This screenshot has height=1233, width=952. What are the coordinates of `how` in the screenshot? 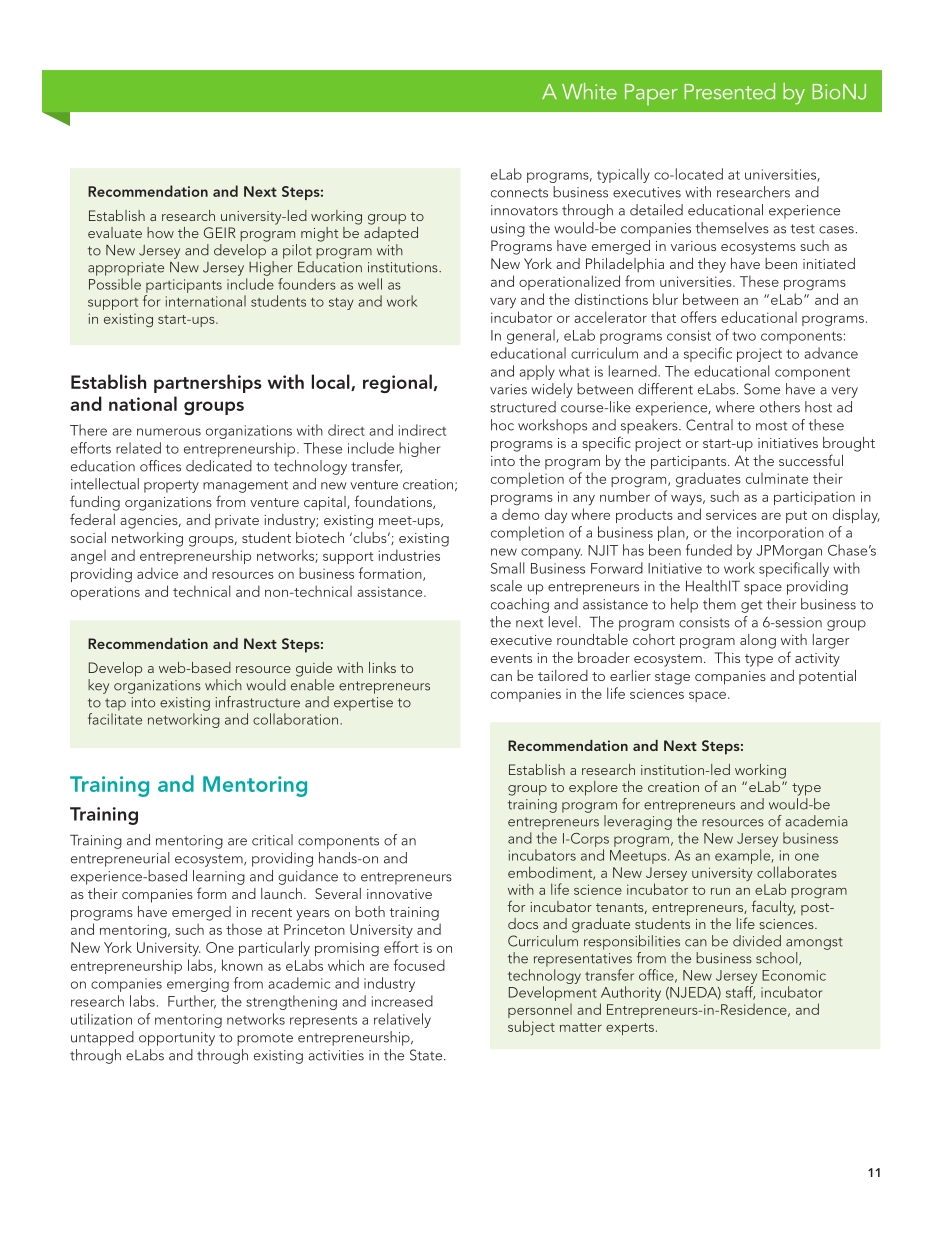 It's located at (160, 232).
